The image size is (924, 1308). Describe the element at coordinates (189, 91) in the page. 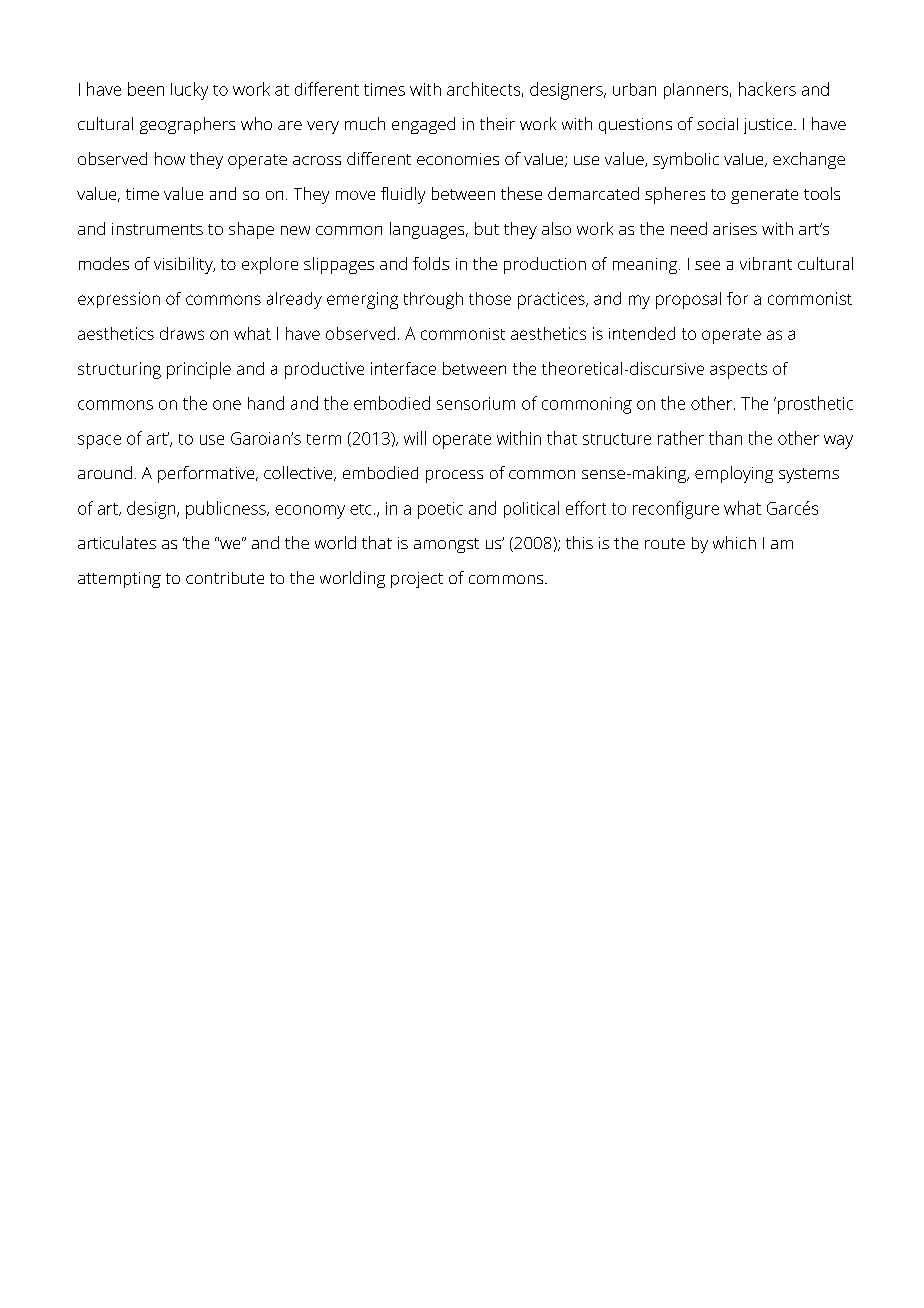

I see `lucky` at that location.
